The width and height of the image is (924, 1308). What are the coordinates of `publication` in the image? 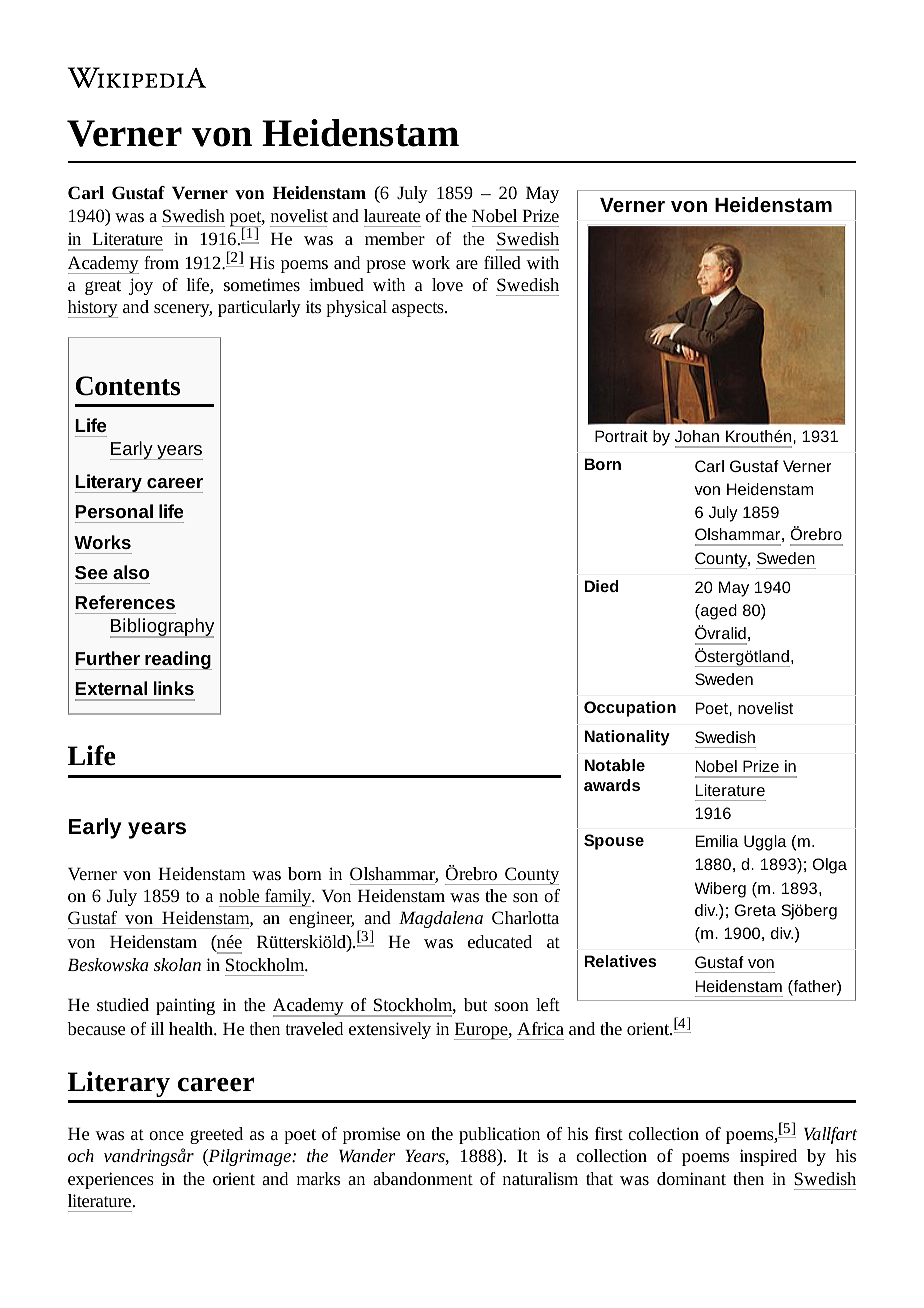 It's located at (499, 1135).
